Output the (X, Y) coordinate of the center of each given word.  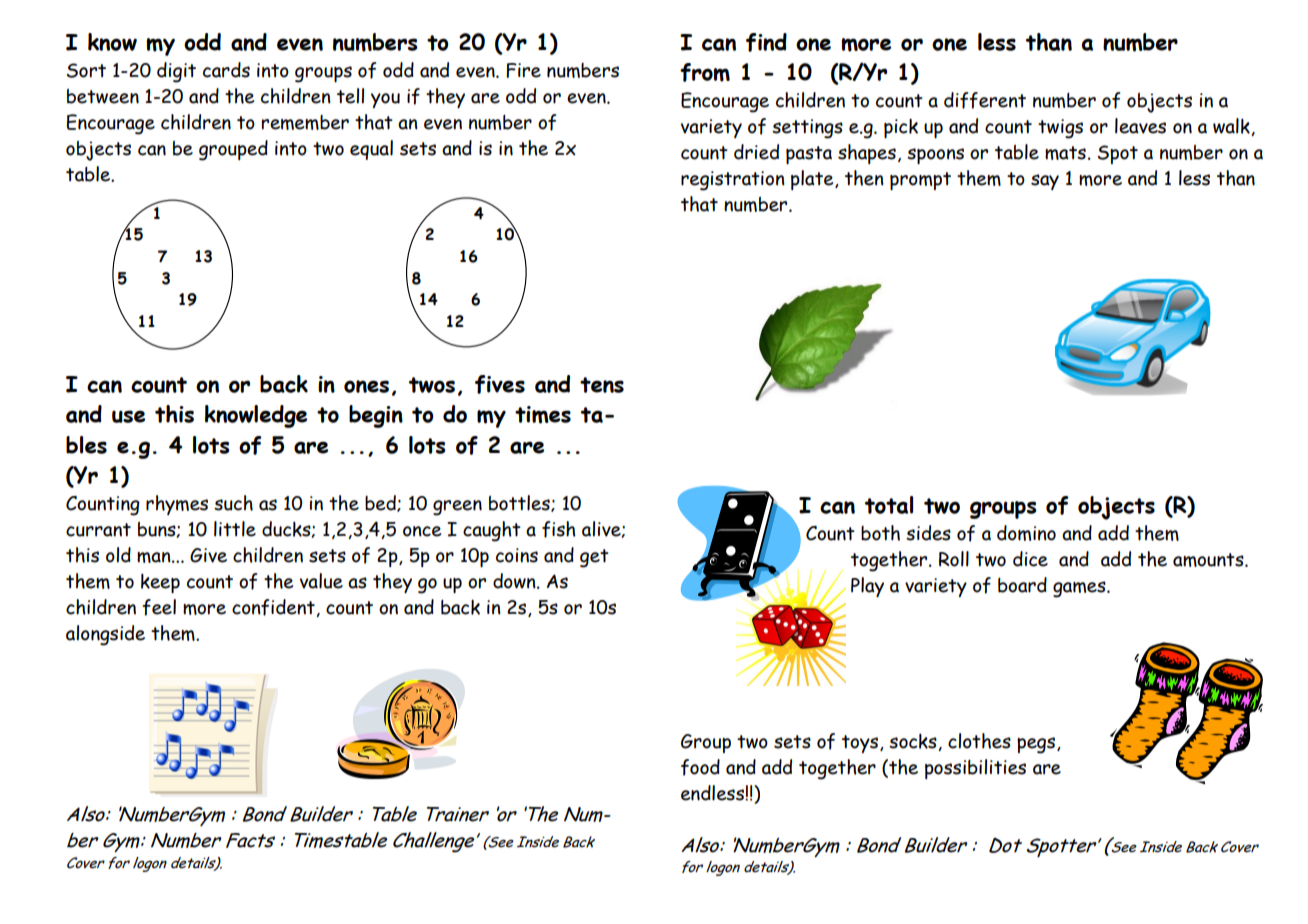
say (1045, 182)
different (985, 100)
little (235, 529)
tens (602, 385)
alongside (105, 635)
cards (226, 70)
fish (559, 529)
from (705, 72)
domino (1026, 533)
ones (366, 386)
